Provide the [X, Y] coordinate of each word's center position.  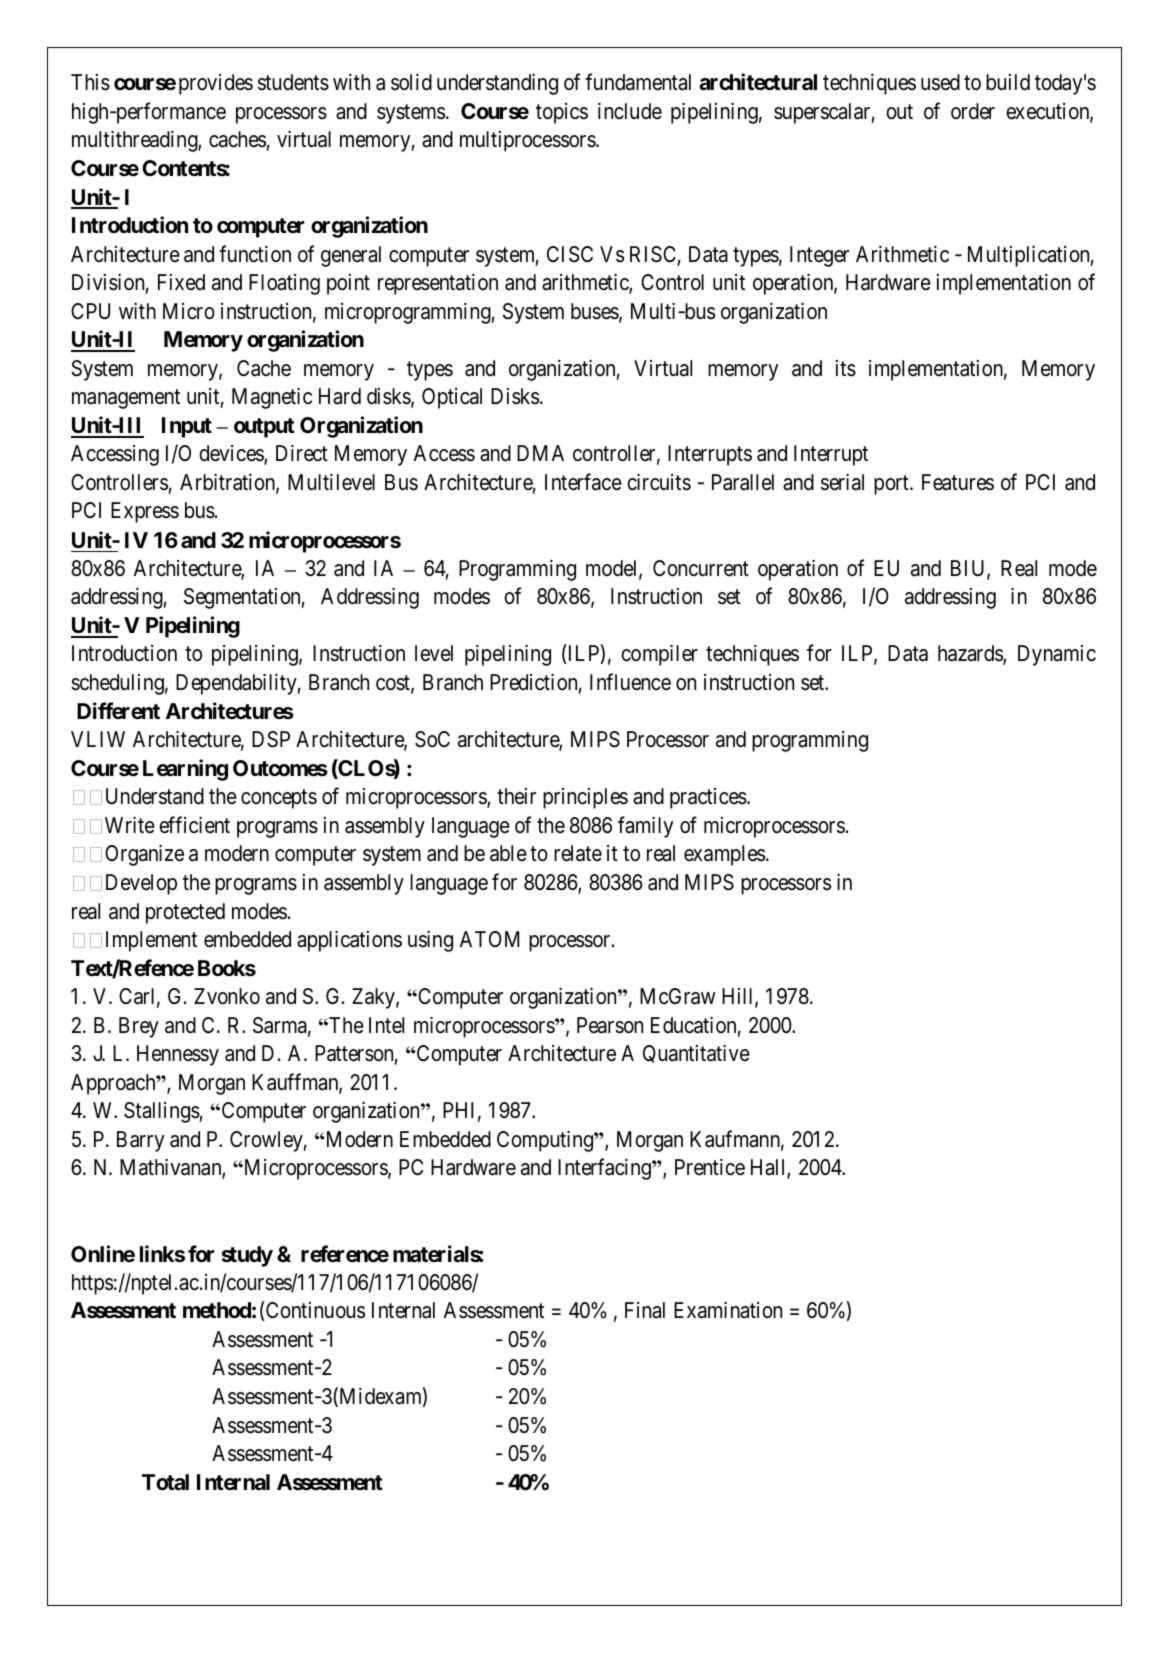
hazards [971, 654]
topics [562, 113]
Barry [140, 1141]
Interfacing [605, 1169]
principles [585, 798]
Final [645, 1310]
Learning [185, 770]
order [973, 111]
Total [165, 1482]
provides [216, 84]
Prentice [710, 1167]
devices [232, 455]
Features [958, 482]
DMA [540, 453]
